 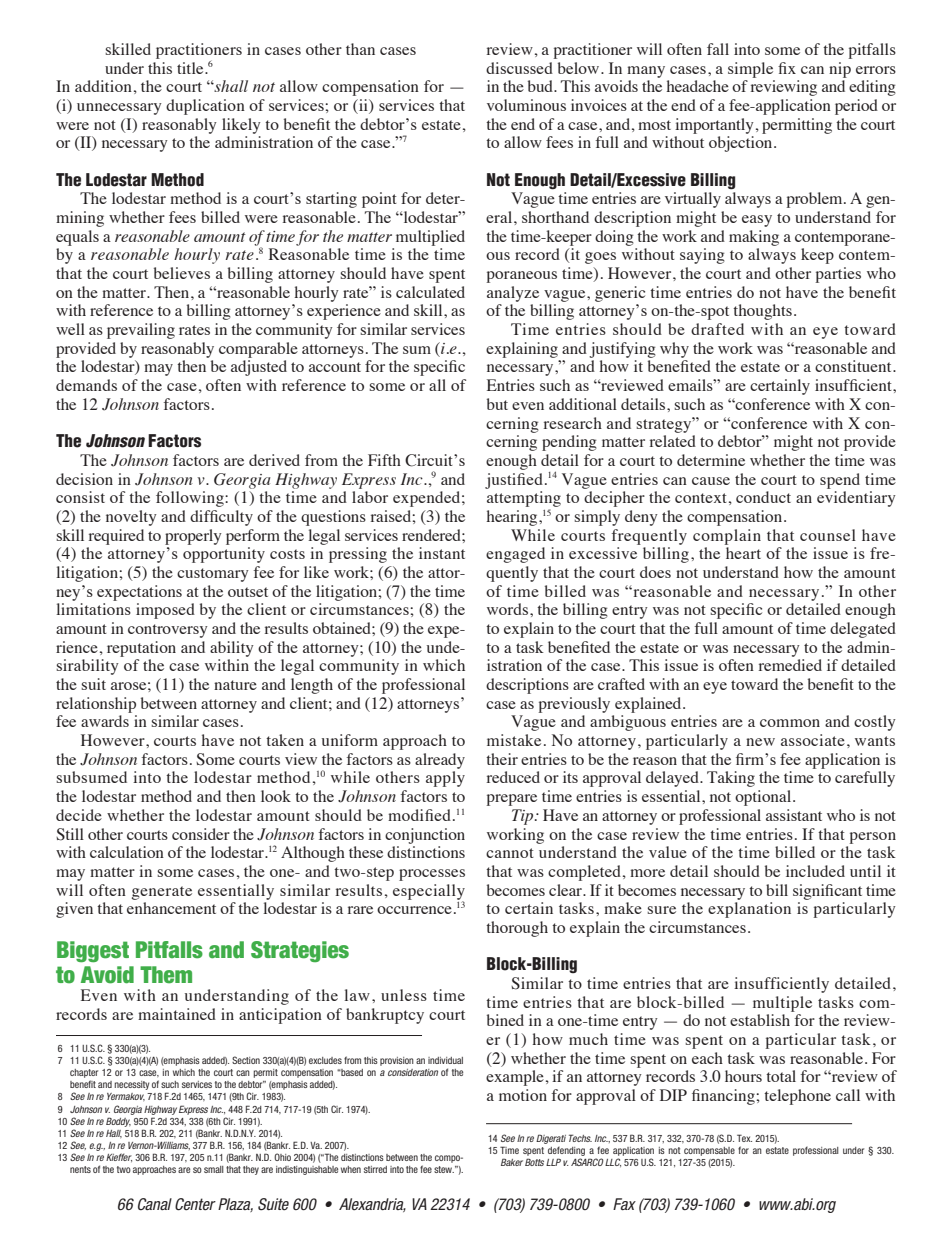 What do you see at coordinates (749, 910) in the screenshot?
I see `explanation` at bounding box center [749, 910].
